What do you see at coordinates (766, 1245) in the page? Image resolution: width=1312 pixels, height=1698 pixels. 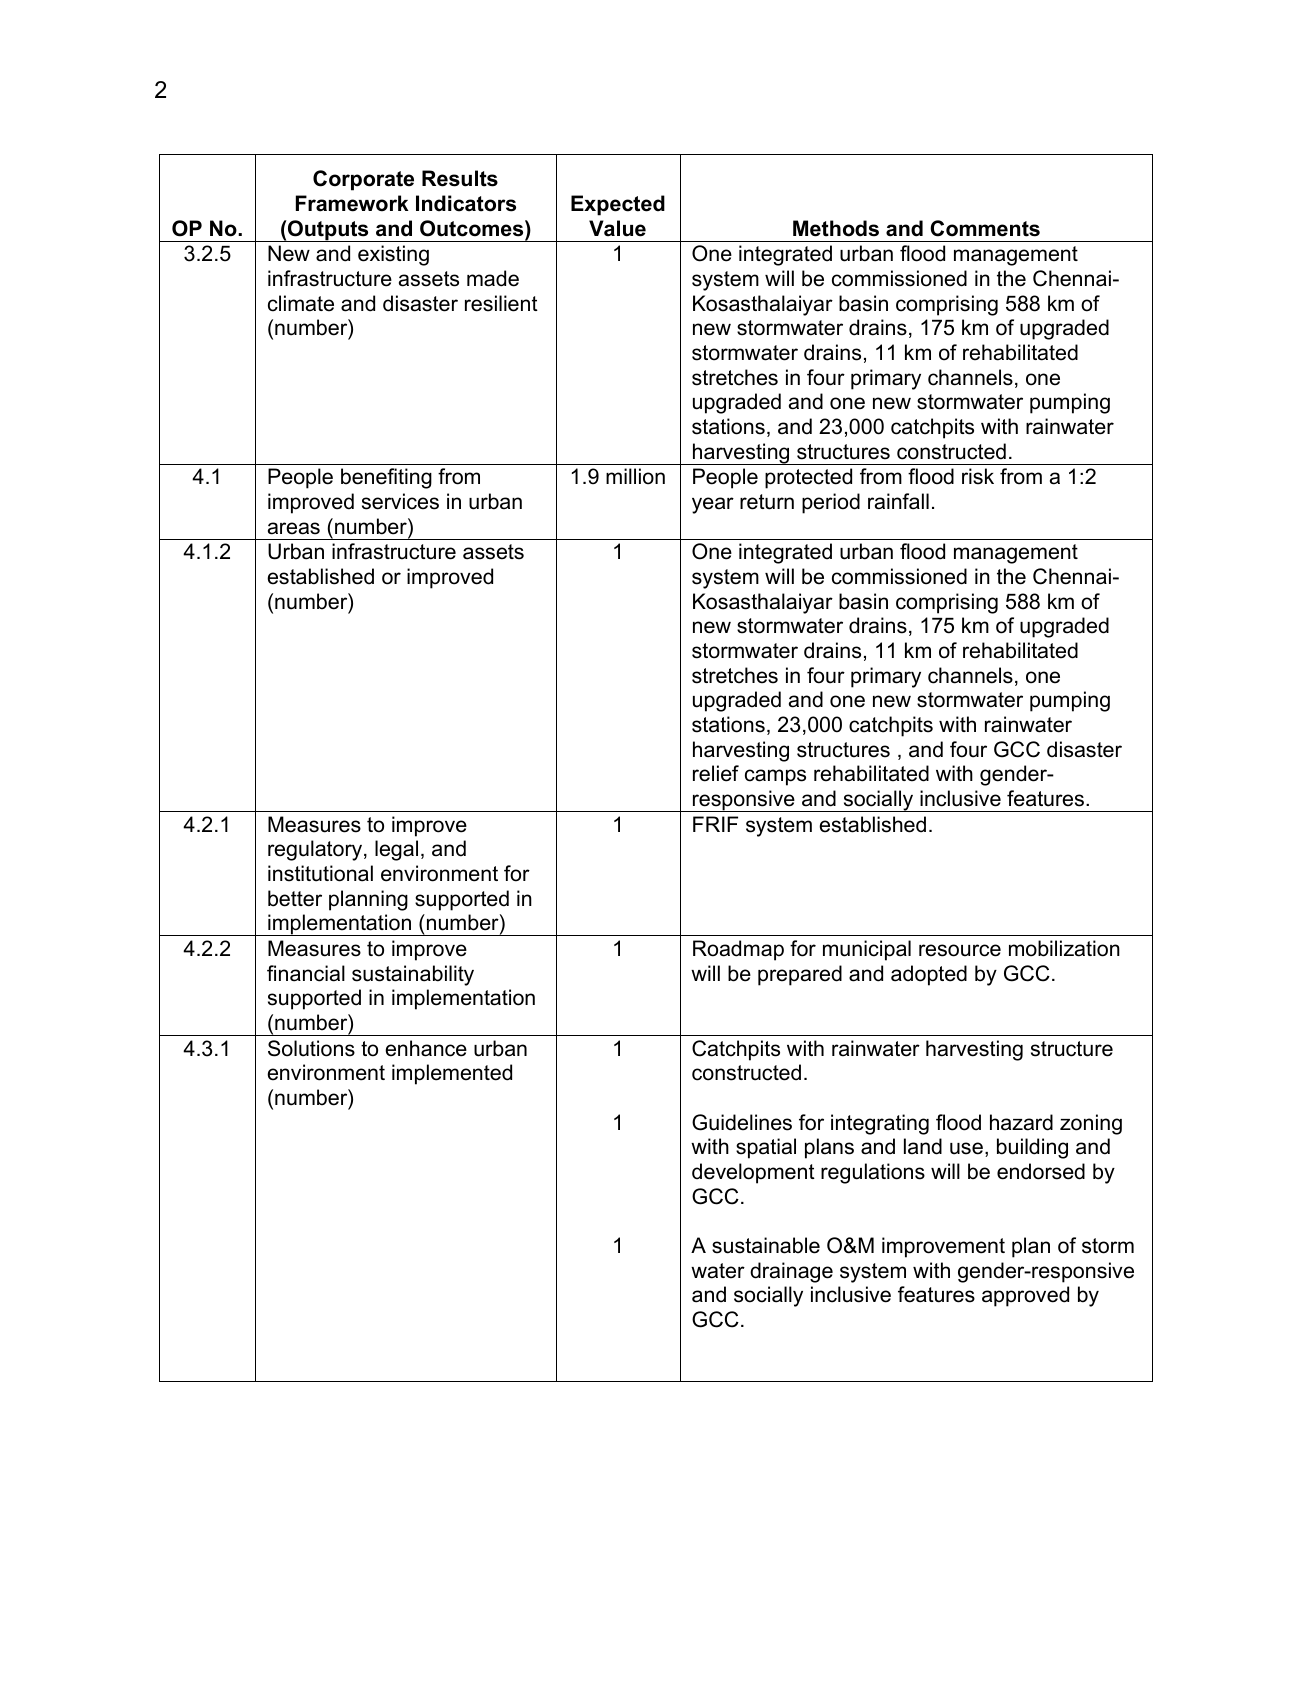 I see `sustainable` at bounding box center [766, 1245].
